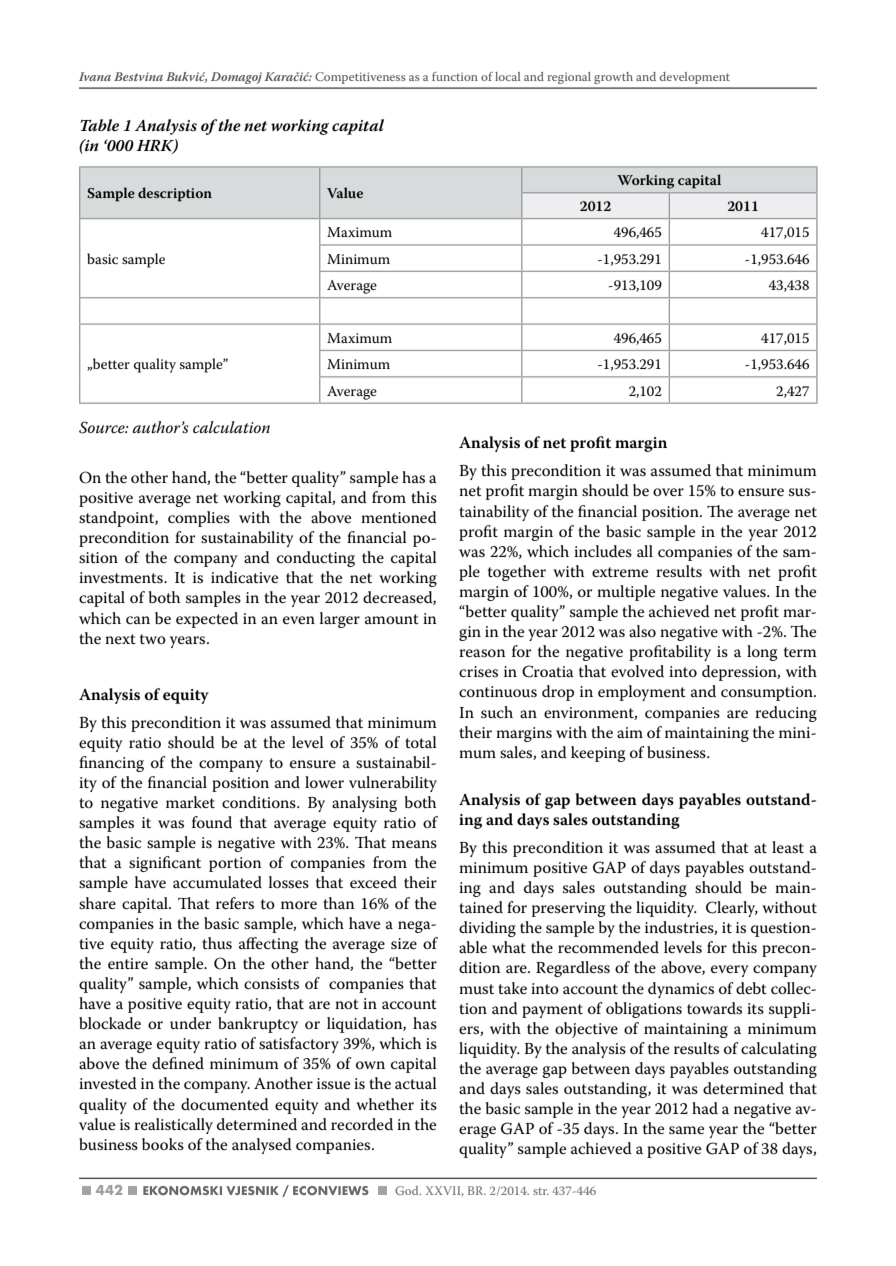  I want to click on complies, so click(199, 519).
